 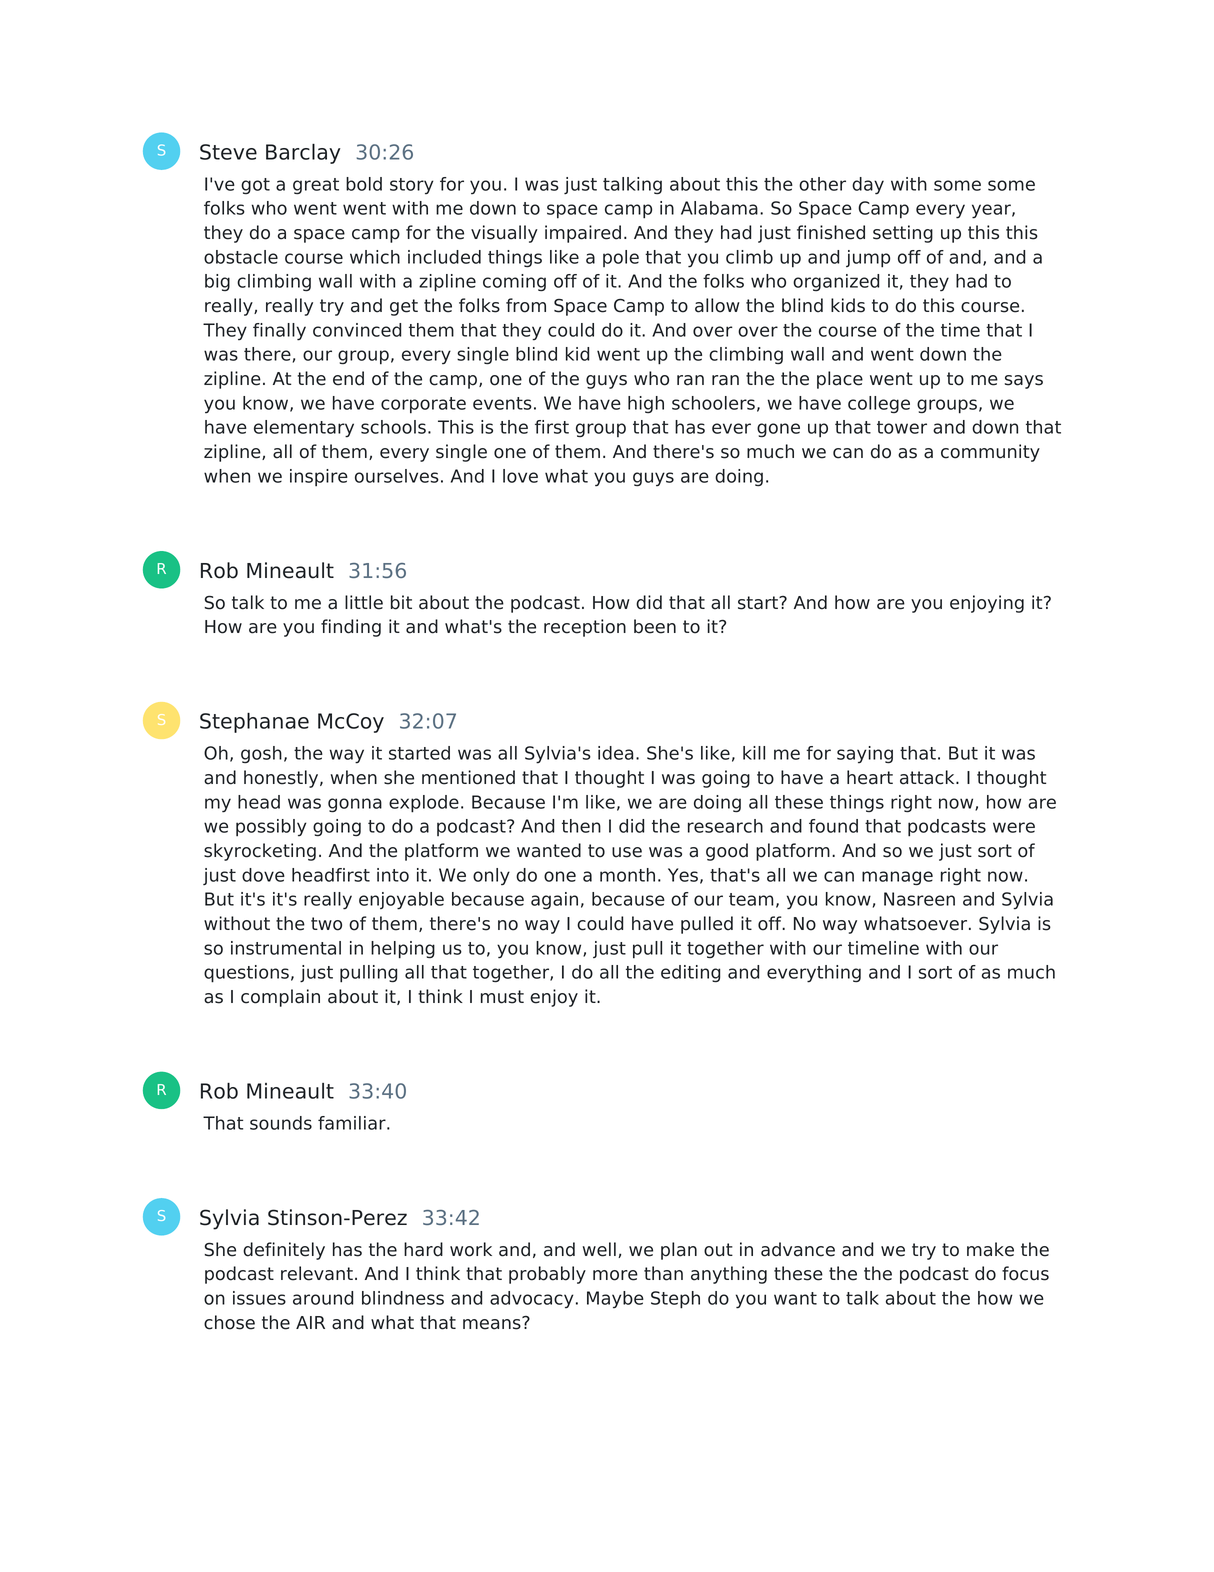 What do you see at coordinates (627, 875) in the screenshot?
I see `month` at bounding box center [627, 875].
